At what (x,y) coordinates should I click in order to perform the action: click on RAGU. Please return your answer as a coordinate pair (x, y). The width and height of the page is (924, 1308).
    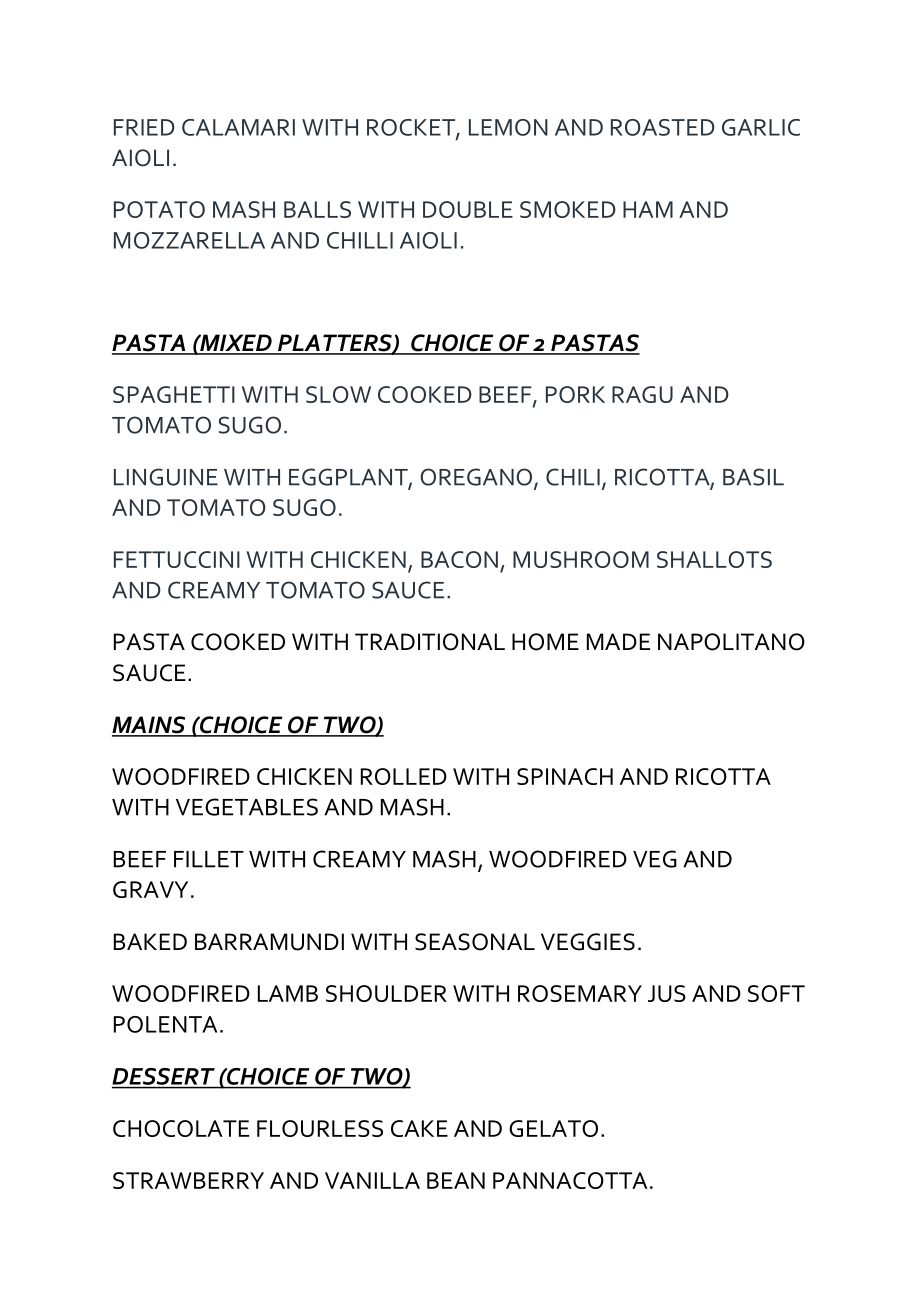
    Looking at the image, I should click on (642, 394).
